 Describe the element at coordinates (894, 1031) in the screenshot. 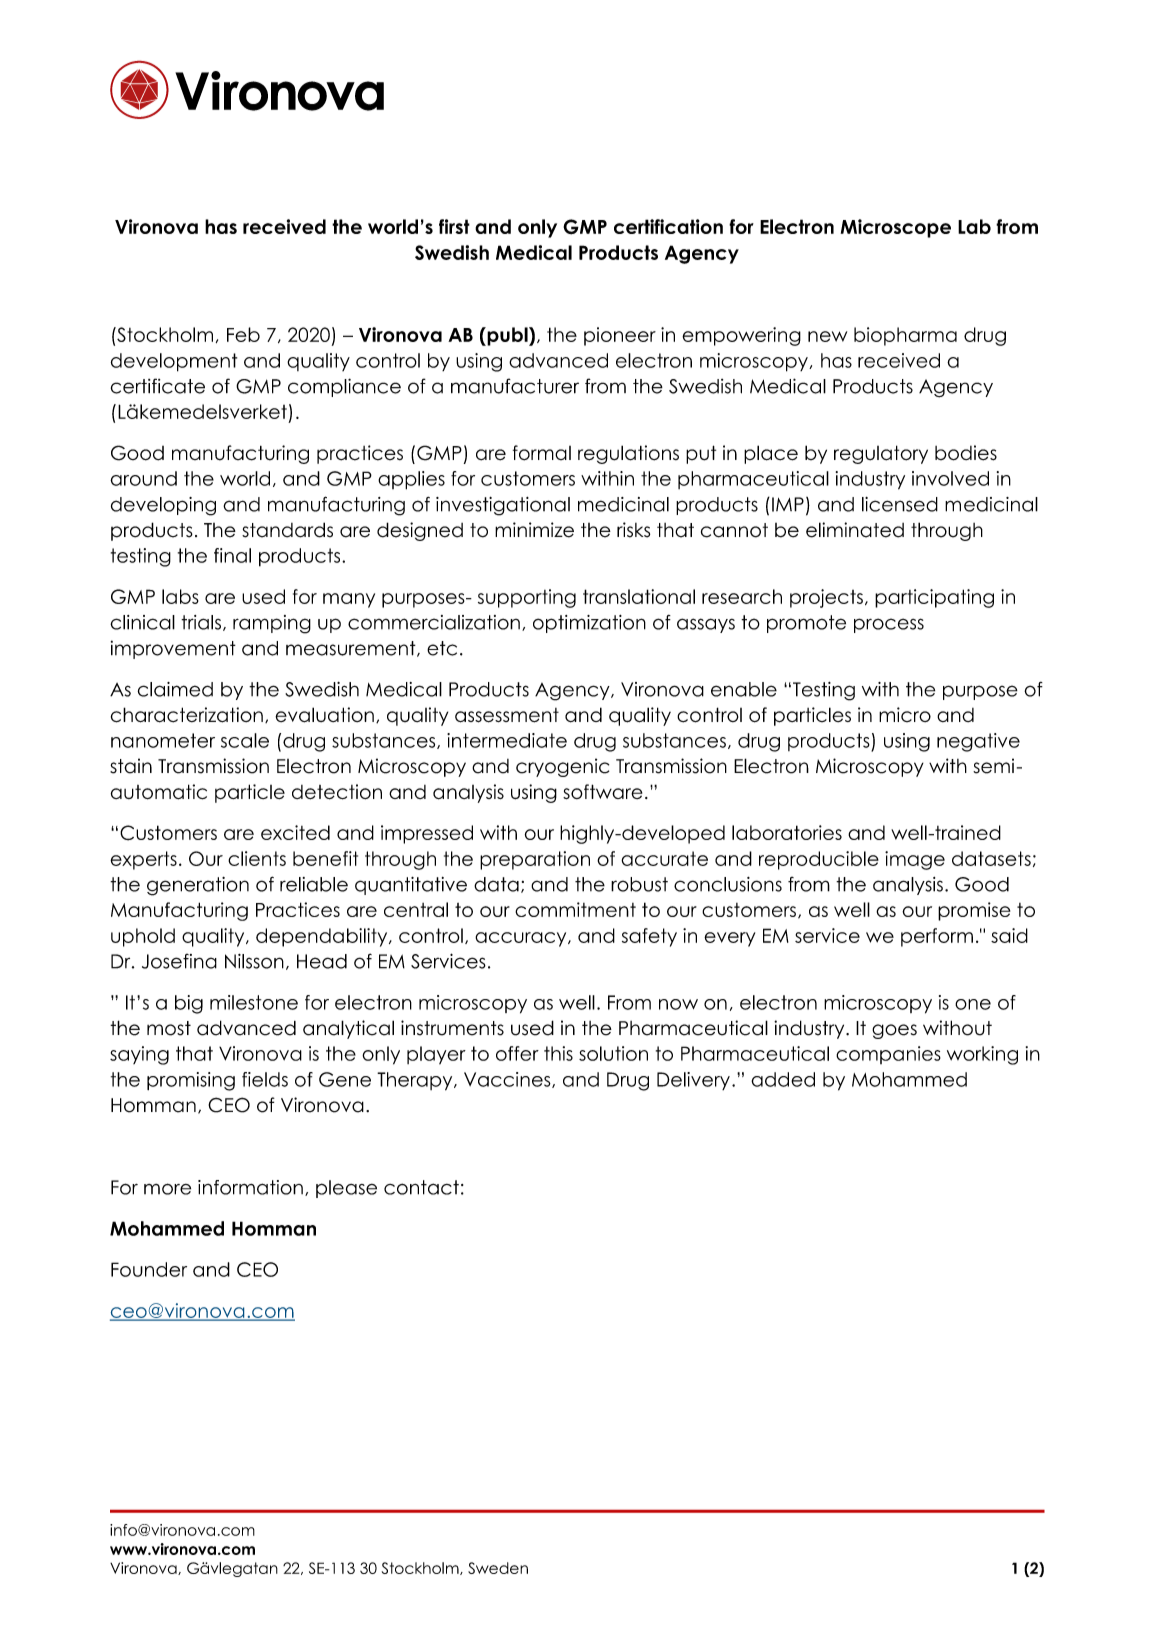

I see `goes` at that location.
